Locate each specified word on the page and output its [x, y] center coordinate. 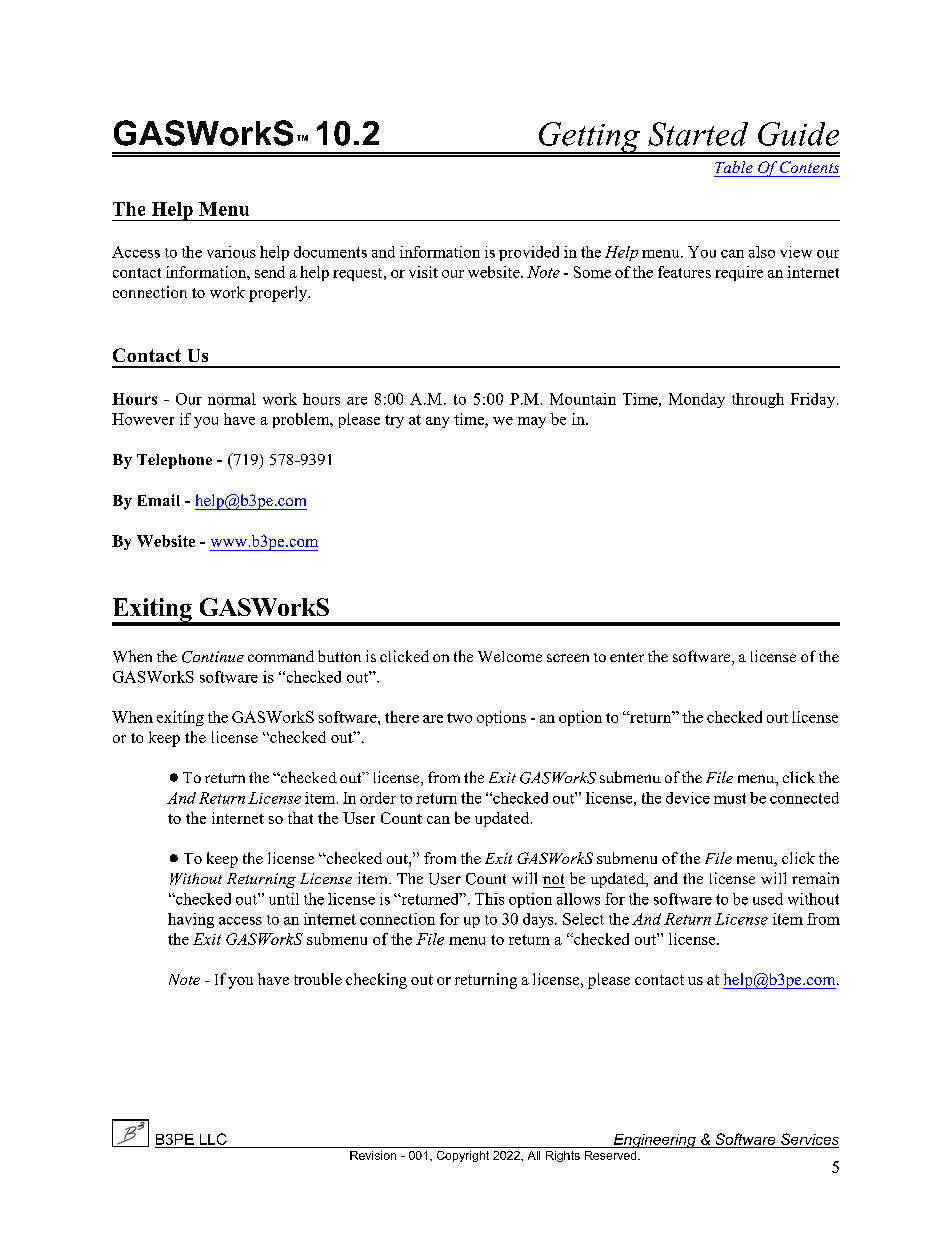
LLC [213, 1139]
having [191, 920]
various [231, 252]
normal [232, 399]
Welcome [510, 656]
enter [627, 657]
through [758, 400]
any [437, 422]
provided [529, 253]
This [489, 899]
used [768, 899]
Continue [213, 657]
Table [734, 167]
